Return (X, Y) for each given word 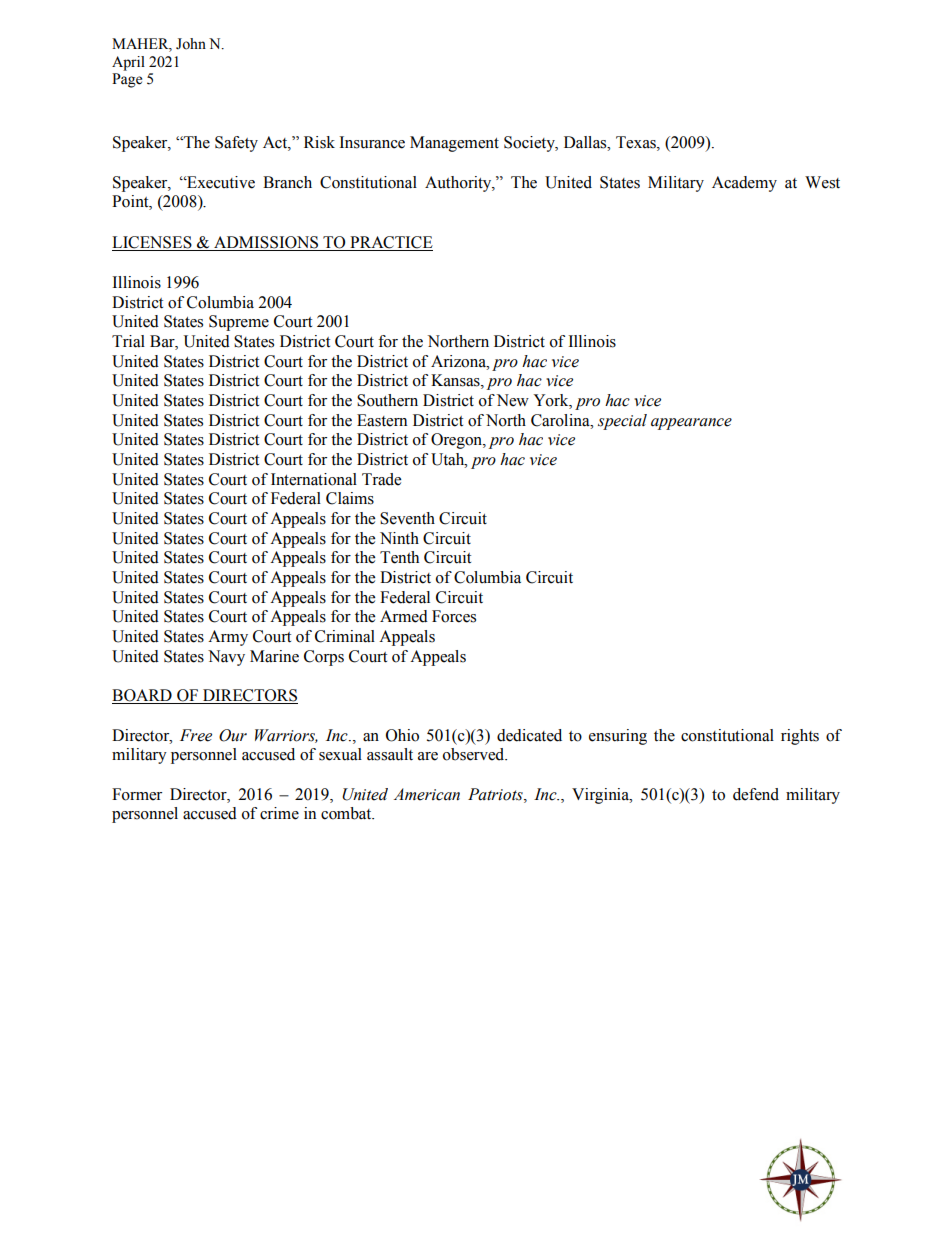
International (314, 479)
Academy (744, 184)
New (513, 400)
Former (137, 794)
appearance (691, 424)
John (191, 44)
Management (454, 144)
